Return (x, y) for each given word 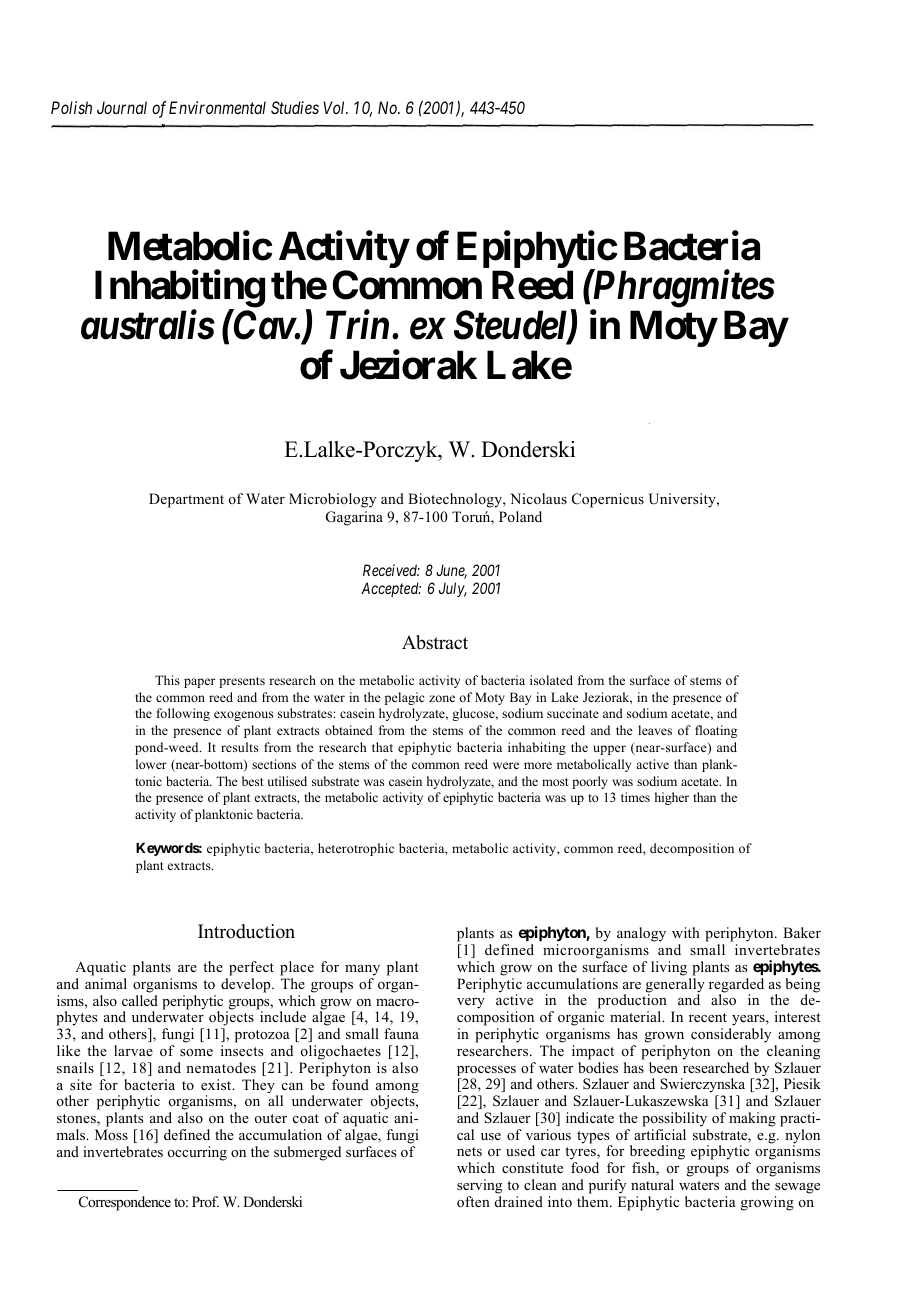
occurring (197, 1153)
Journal (122, 107)
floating (716, 731)
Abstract (435, 642)
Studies (295, 107)
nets (469, 1151)
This (167, 680)
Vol (335, 107)
